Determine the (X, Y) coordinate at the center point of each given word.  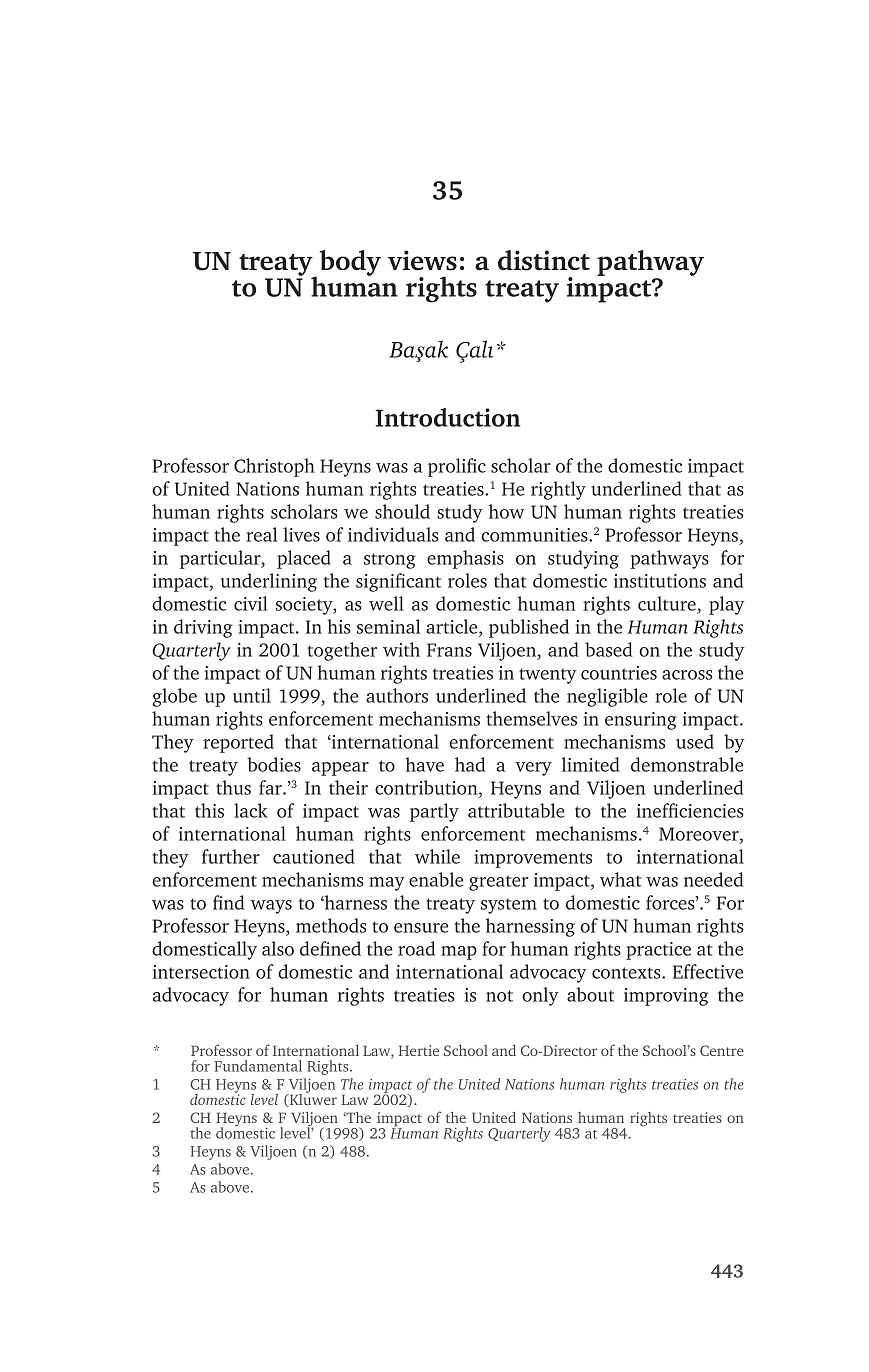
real (261, 534)
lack (251, 810)
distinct (544, 260)
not (499, 996)
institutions (660, 581)
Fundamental (258, 1066)
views (422, 260)
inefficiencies (690, 810)
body (350, 263)
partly (434, 812)
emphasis (465, 559)
